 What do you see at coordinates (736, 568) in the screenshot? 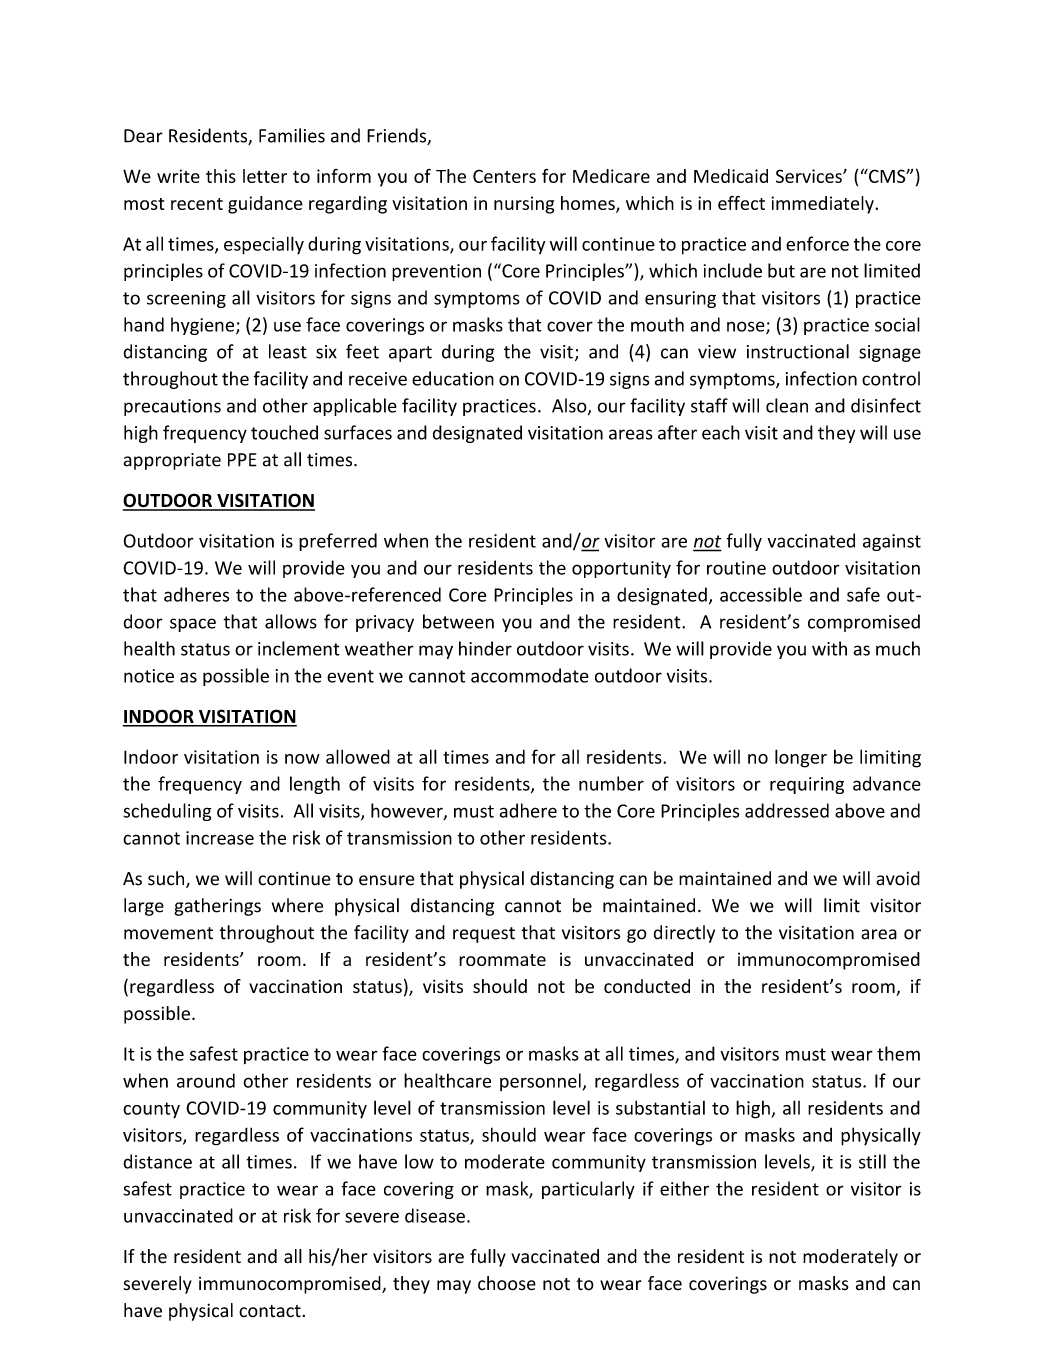
I see `routine` at bounding box center [736, 568].
